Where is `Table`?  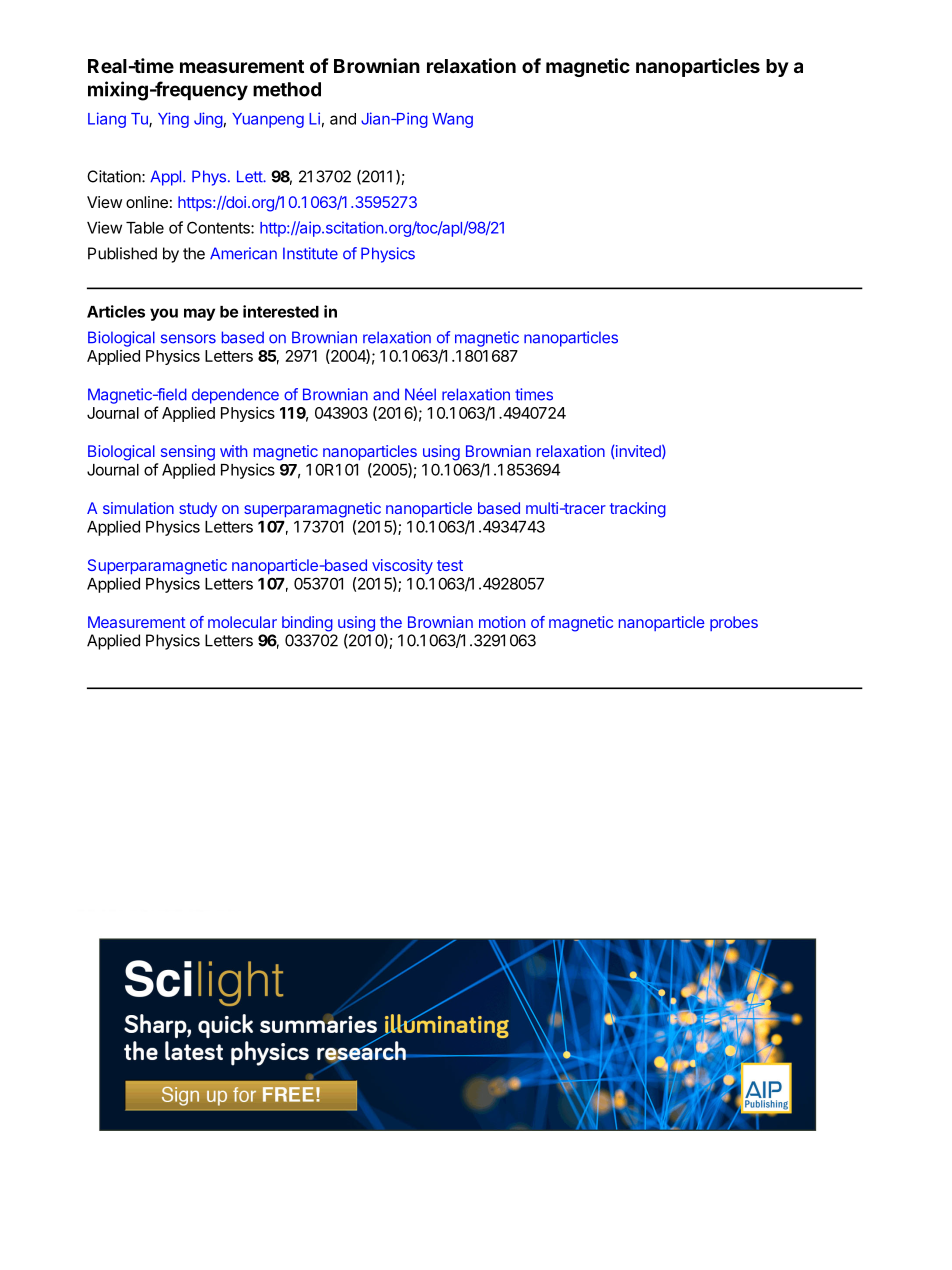
Table is located at coordinates (145, 228).
